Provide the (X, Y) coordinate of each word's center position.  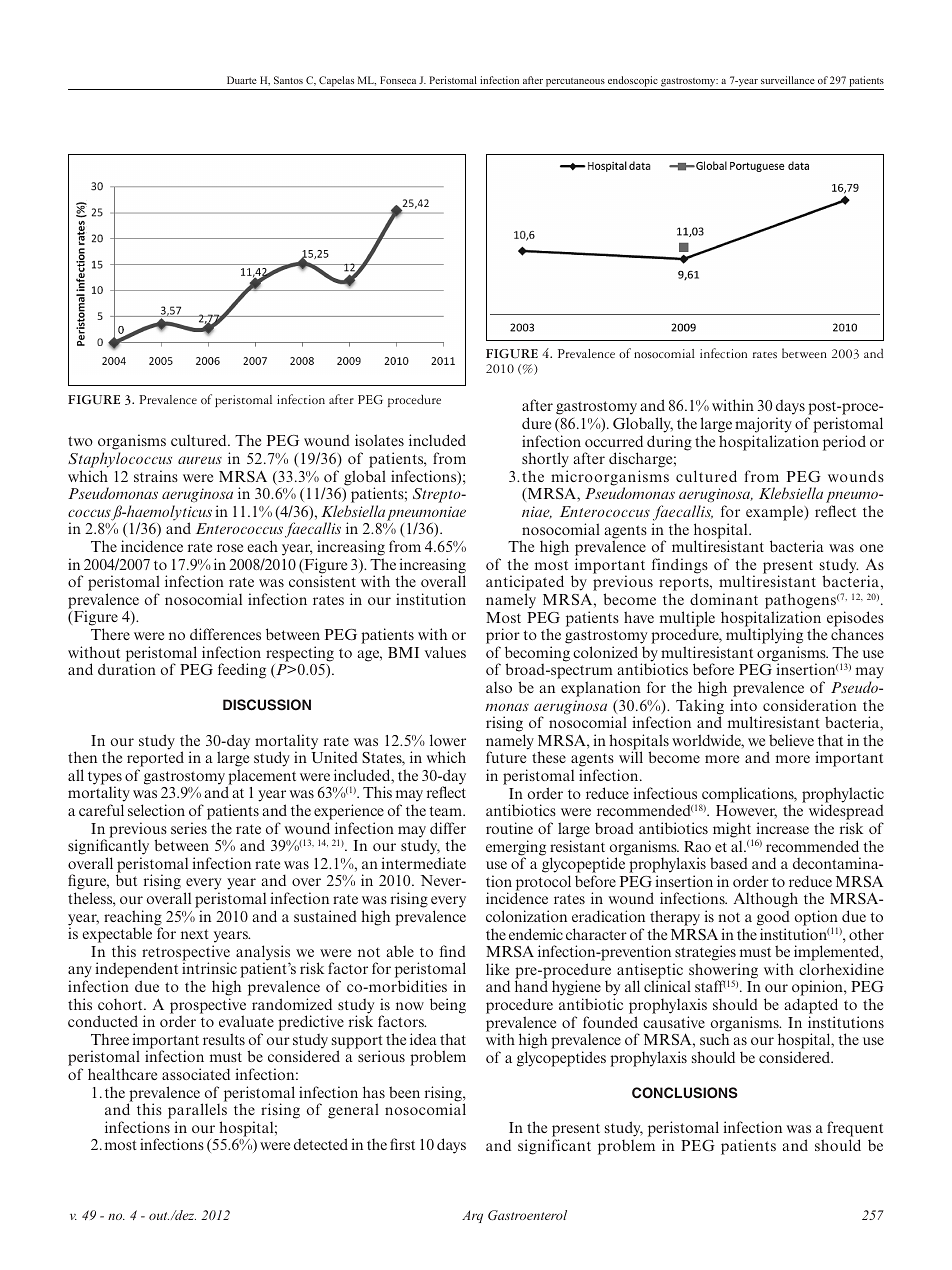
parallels (197, 1112)
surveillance (788, 80)
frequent (855, 1129)
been (404, 1092)
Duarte (242, 80)
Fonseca (398, 80)
